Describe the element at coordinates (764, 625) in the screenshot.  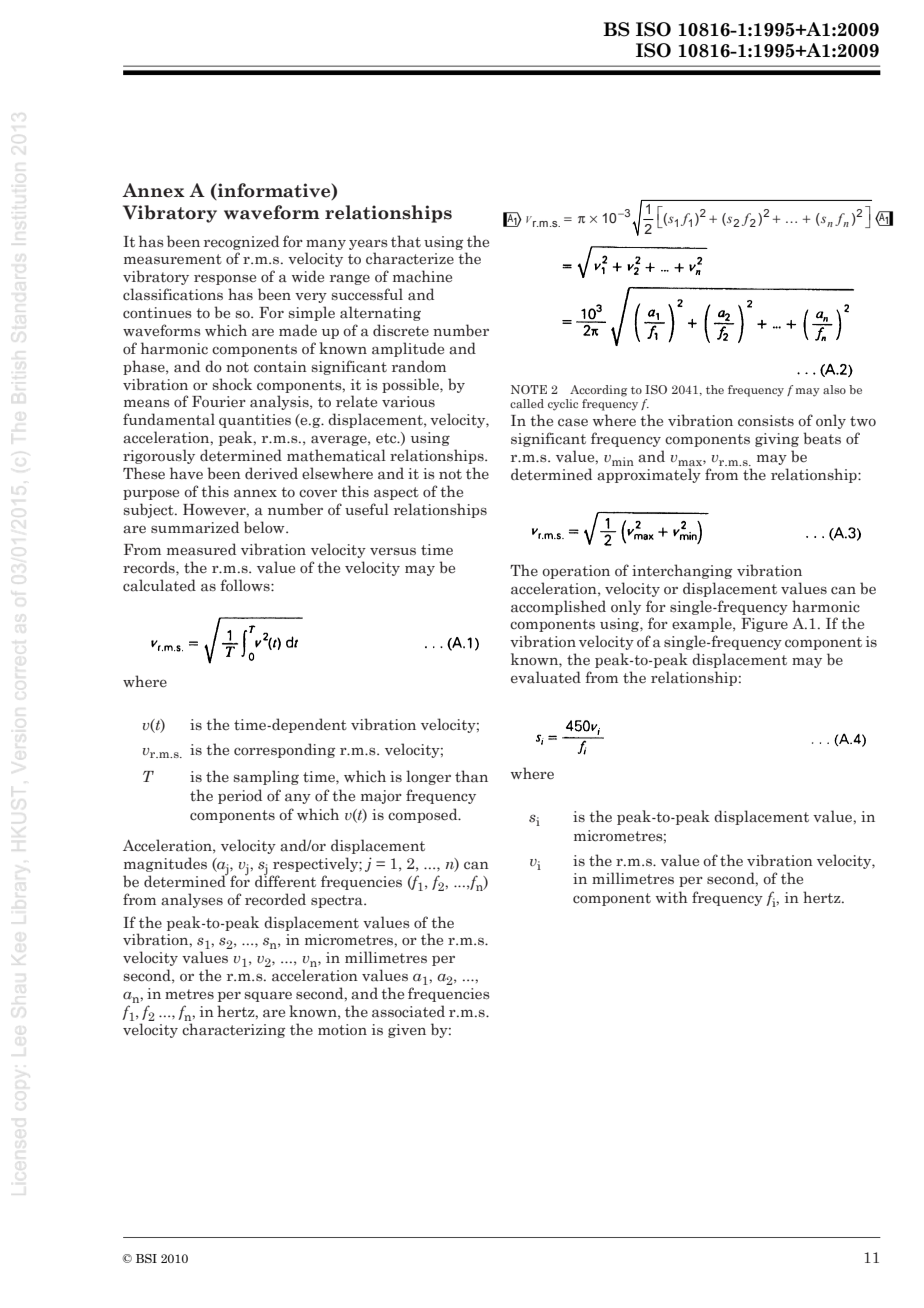
I see `Figure` at that location.
